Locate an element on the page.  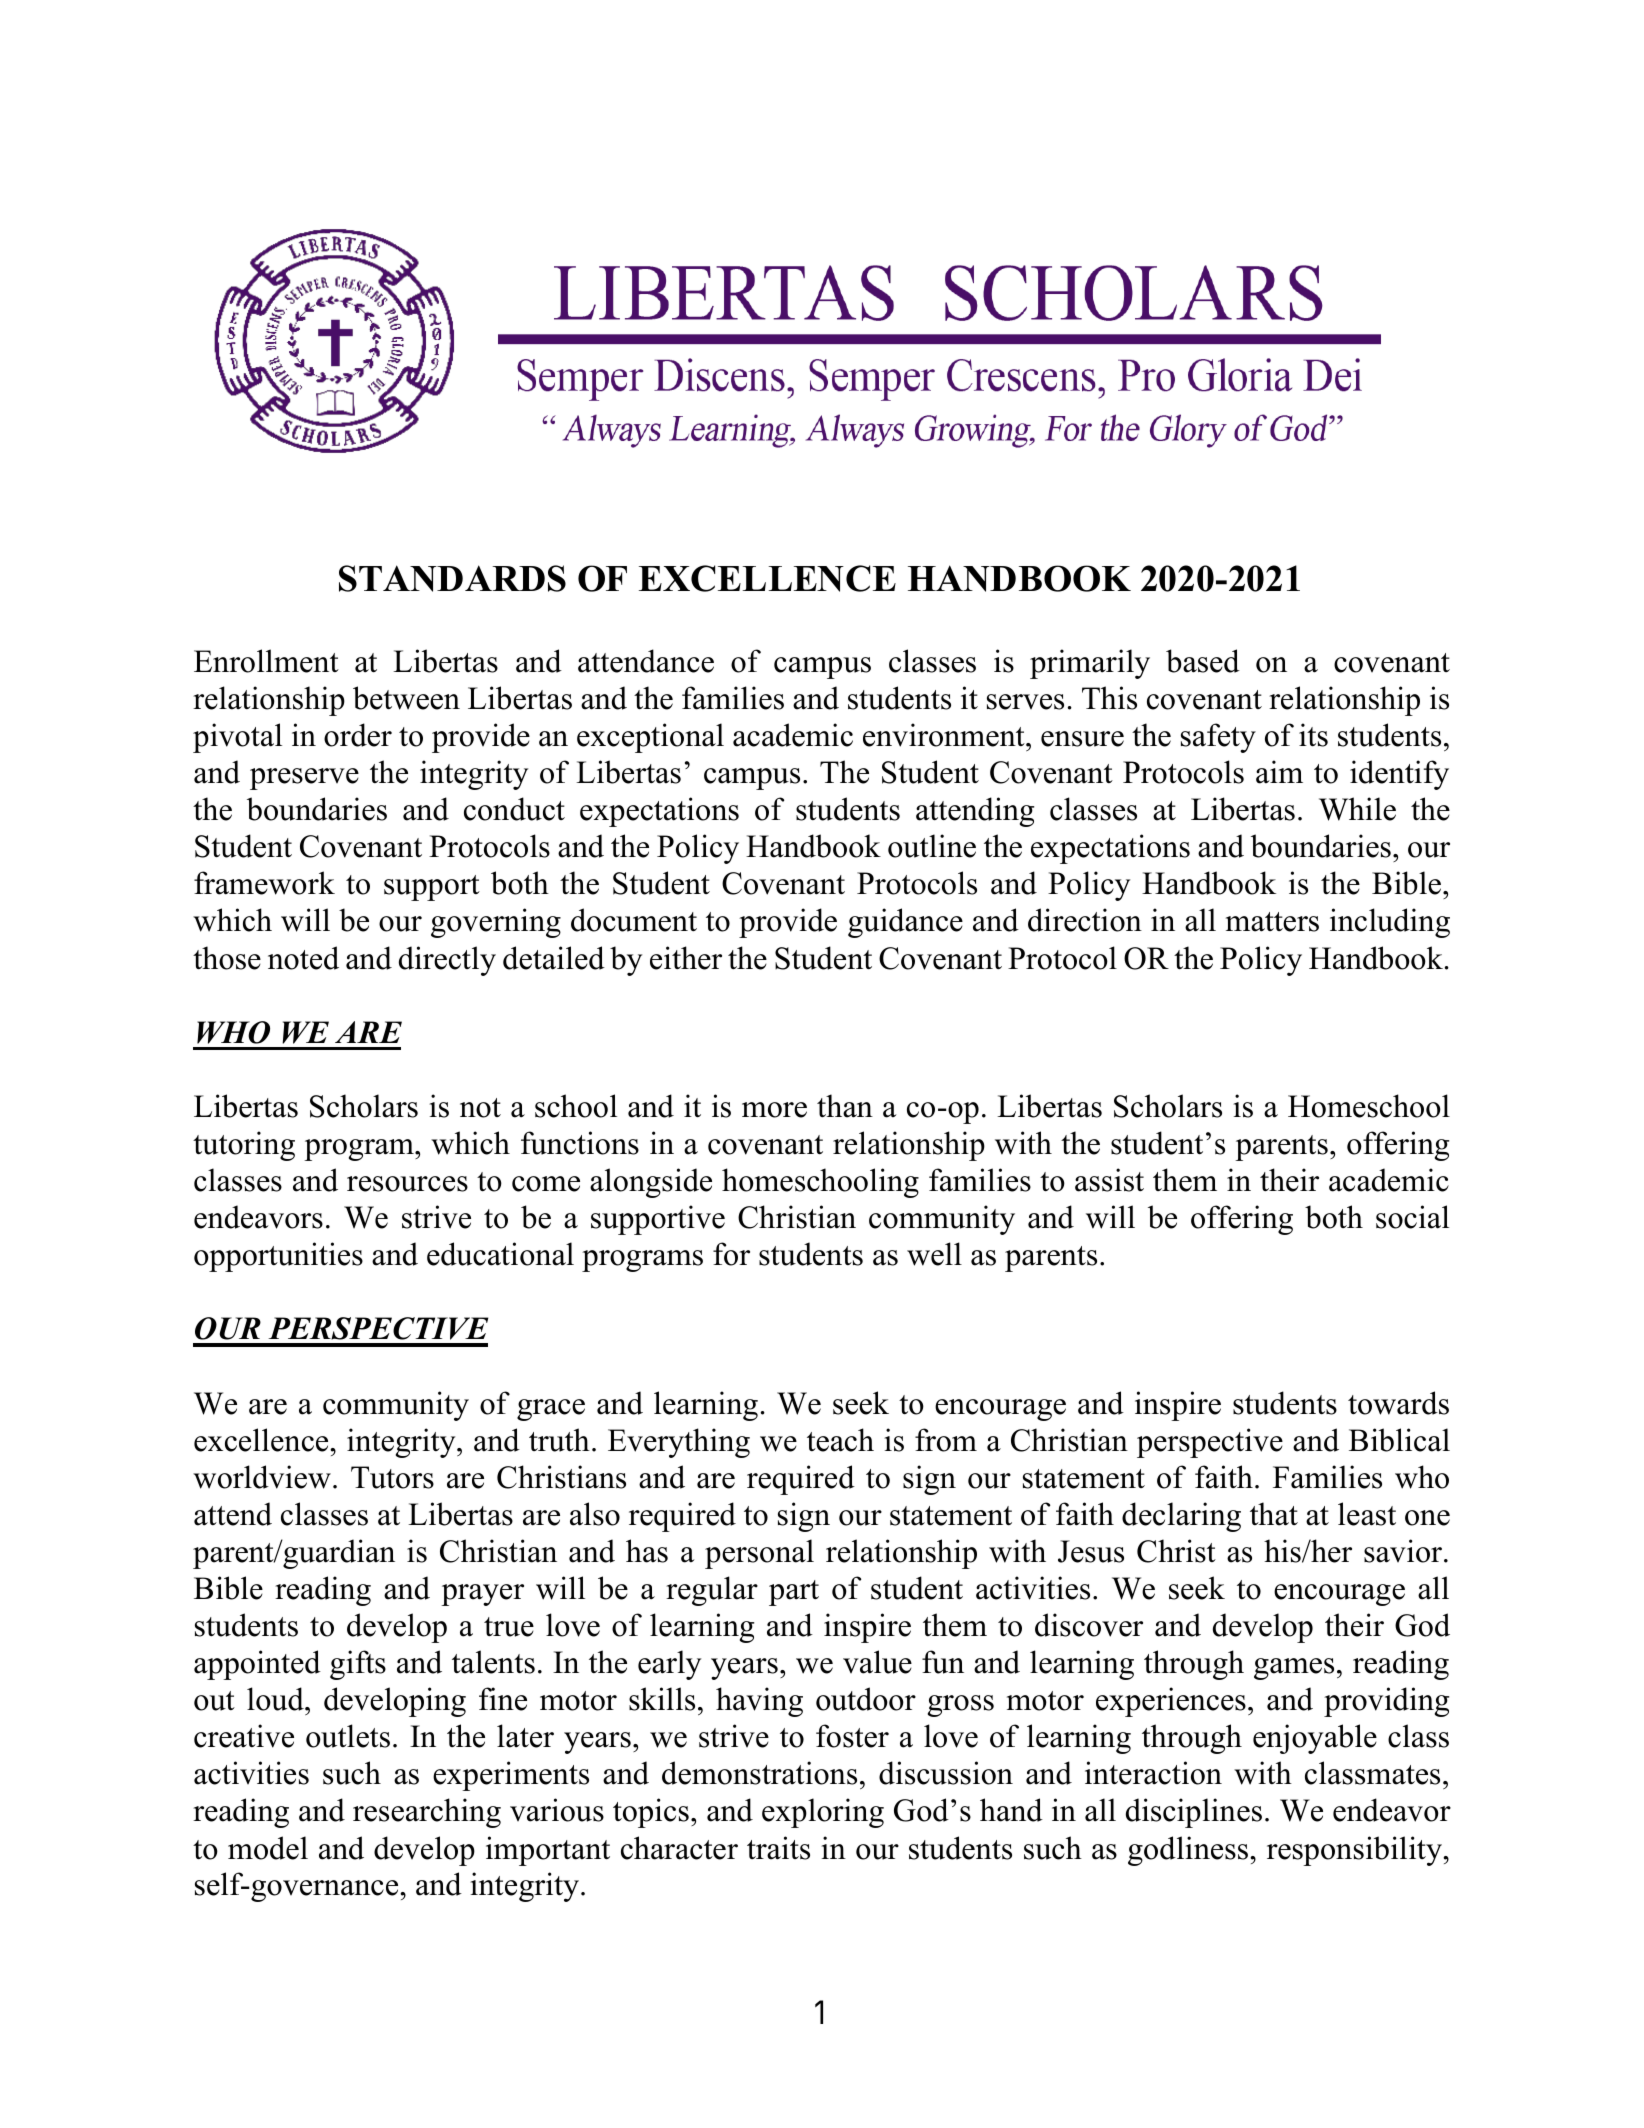
based is located at coordinates (1203, 661).
